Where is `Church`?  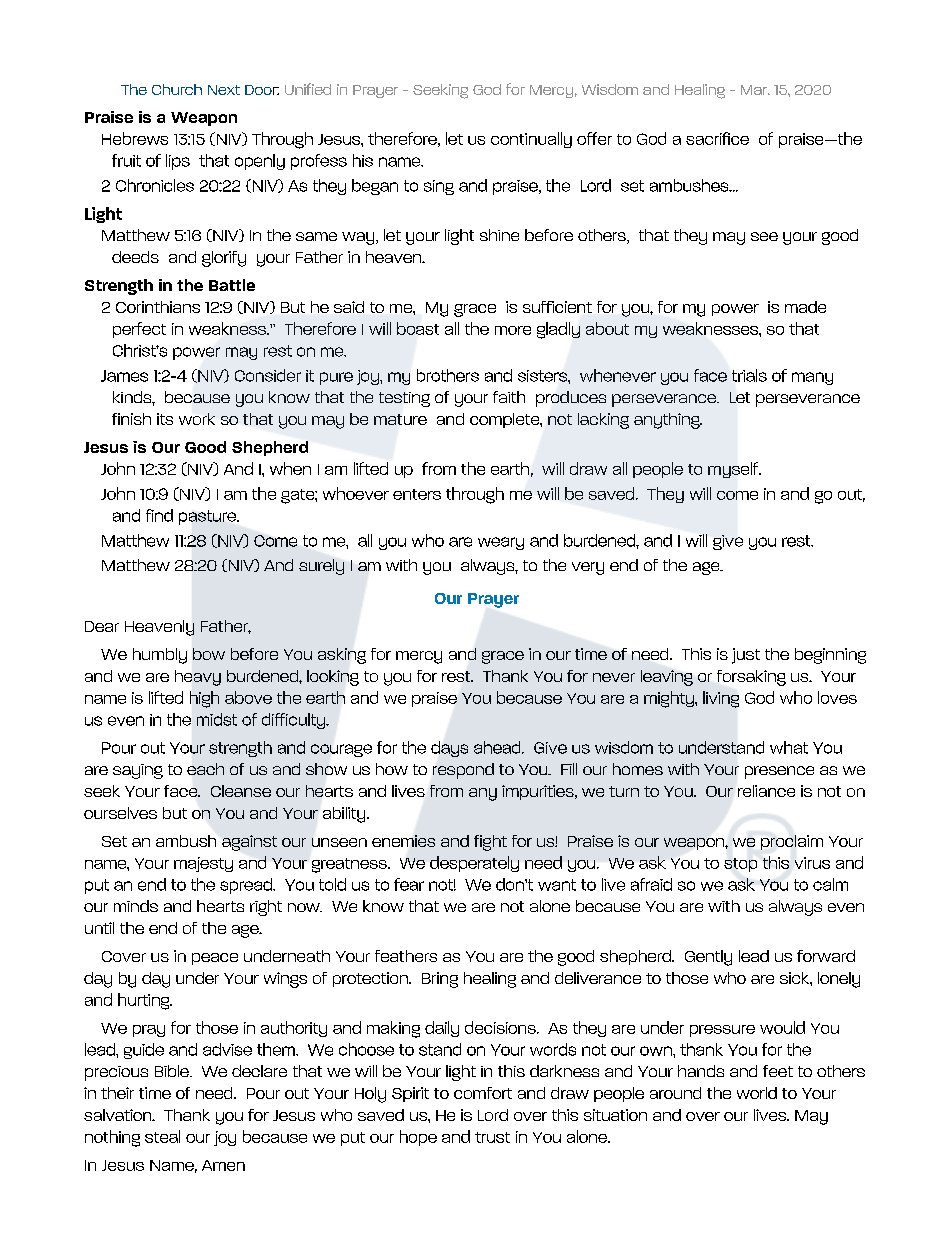 Church is located at coordinates (177, 89).
